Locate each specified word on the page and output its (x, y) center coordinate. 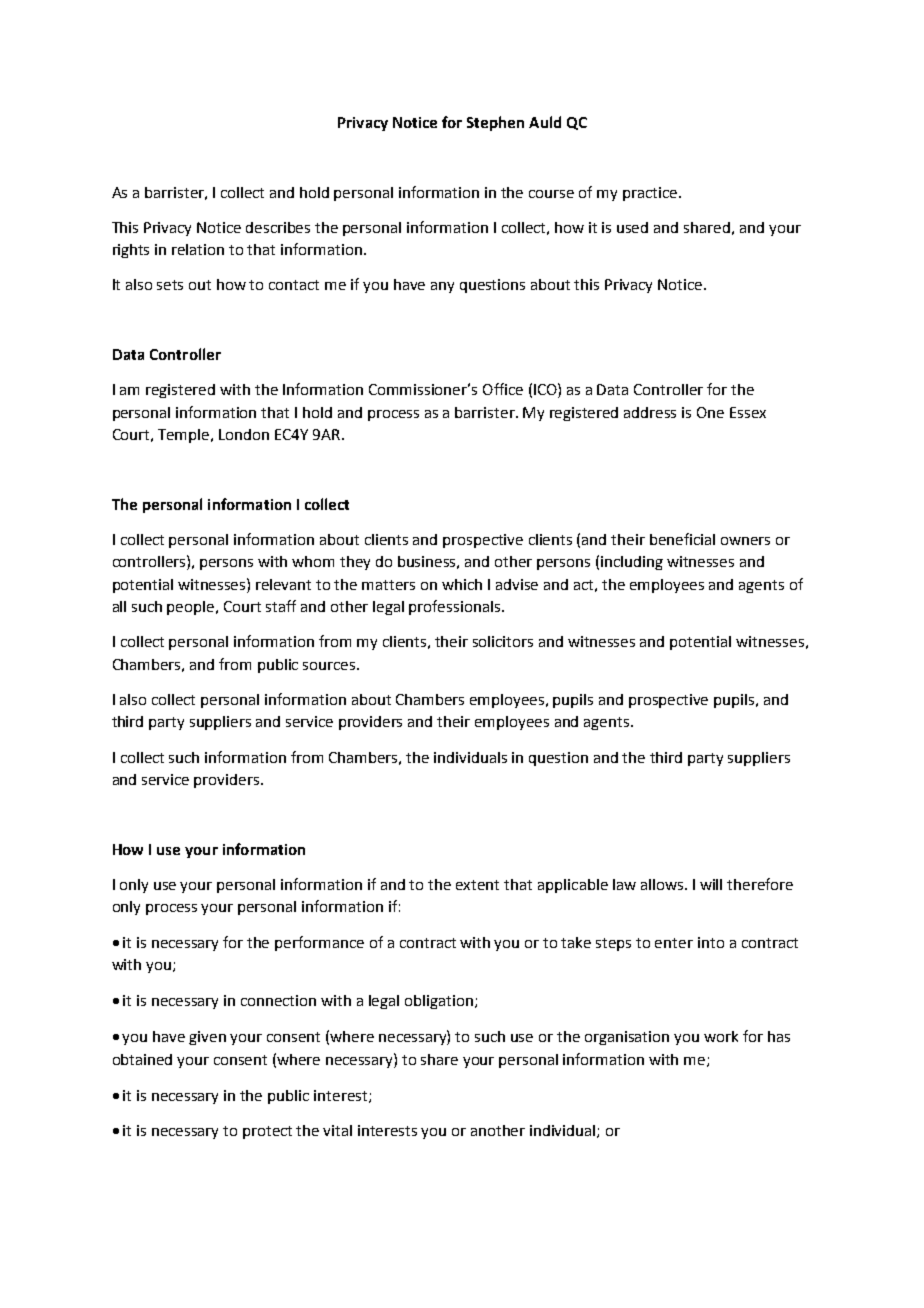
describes (278, 227)
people (192, 608)
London (244, 434)
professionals (456, 607)
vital (337, 1130)
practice (651, 194)
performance (319, 943)
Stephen (495, 123)
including (632, 563)
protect (267, 1132)
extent (477, 885)
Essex (748, 412)
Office (503, 389)
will (711, 884)
